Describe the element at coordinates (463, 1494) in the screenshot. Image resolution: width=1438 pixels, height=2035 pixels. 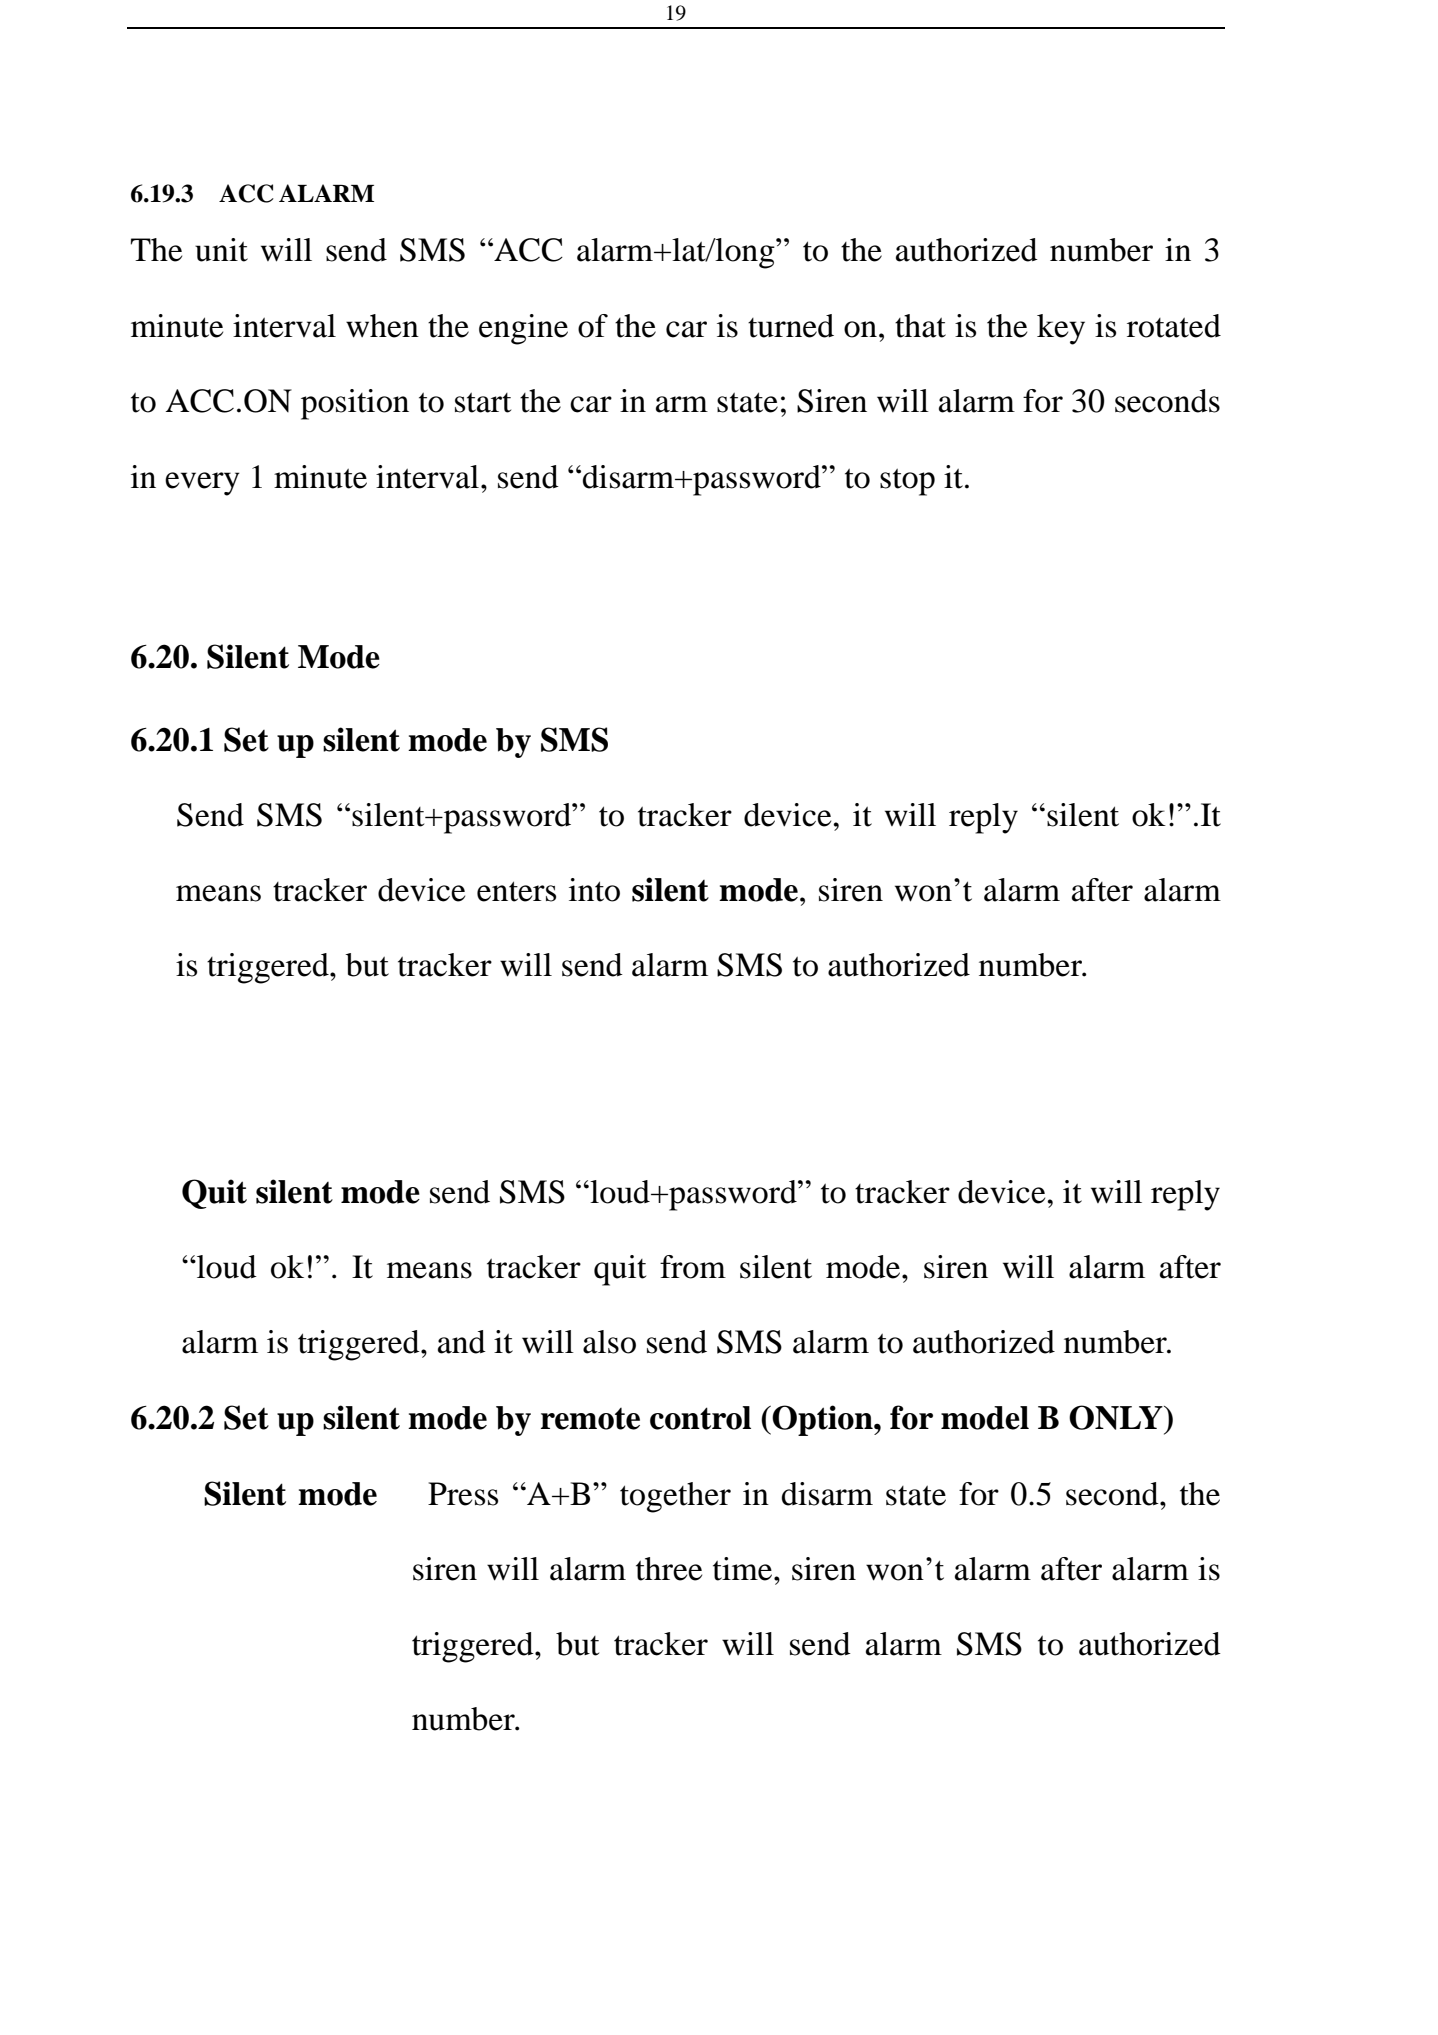
I see `Press` at that location.
